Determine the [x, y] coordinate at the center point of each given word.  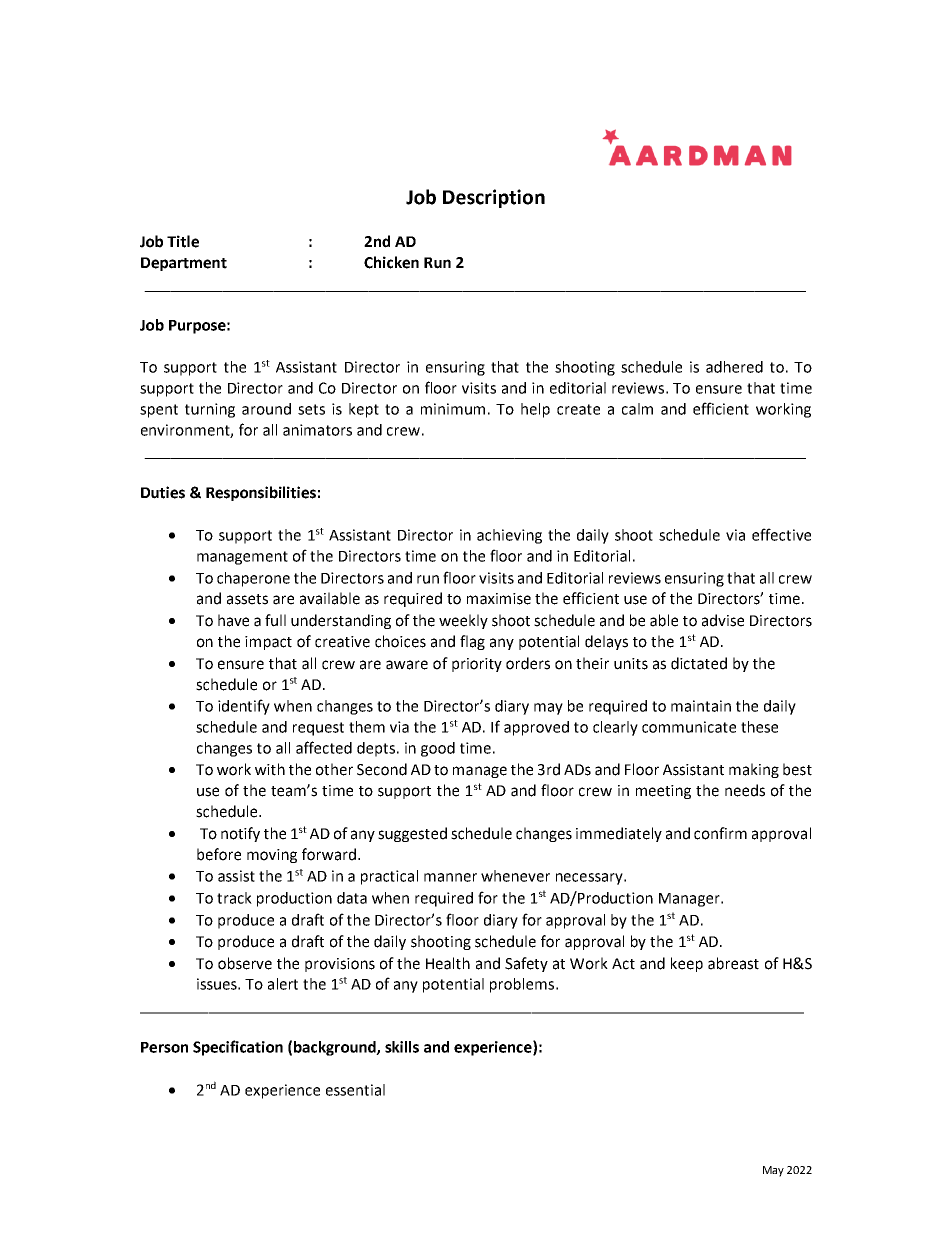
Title [183, 241]
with [270, 769]
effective [781, 534]
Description [494, 198]
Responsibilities [261, 493]
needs [745, 790]
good [438, 749]
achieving [509, 536]
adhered [734, 367]
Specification [238, 1048]
